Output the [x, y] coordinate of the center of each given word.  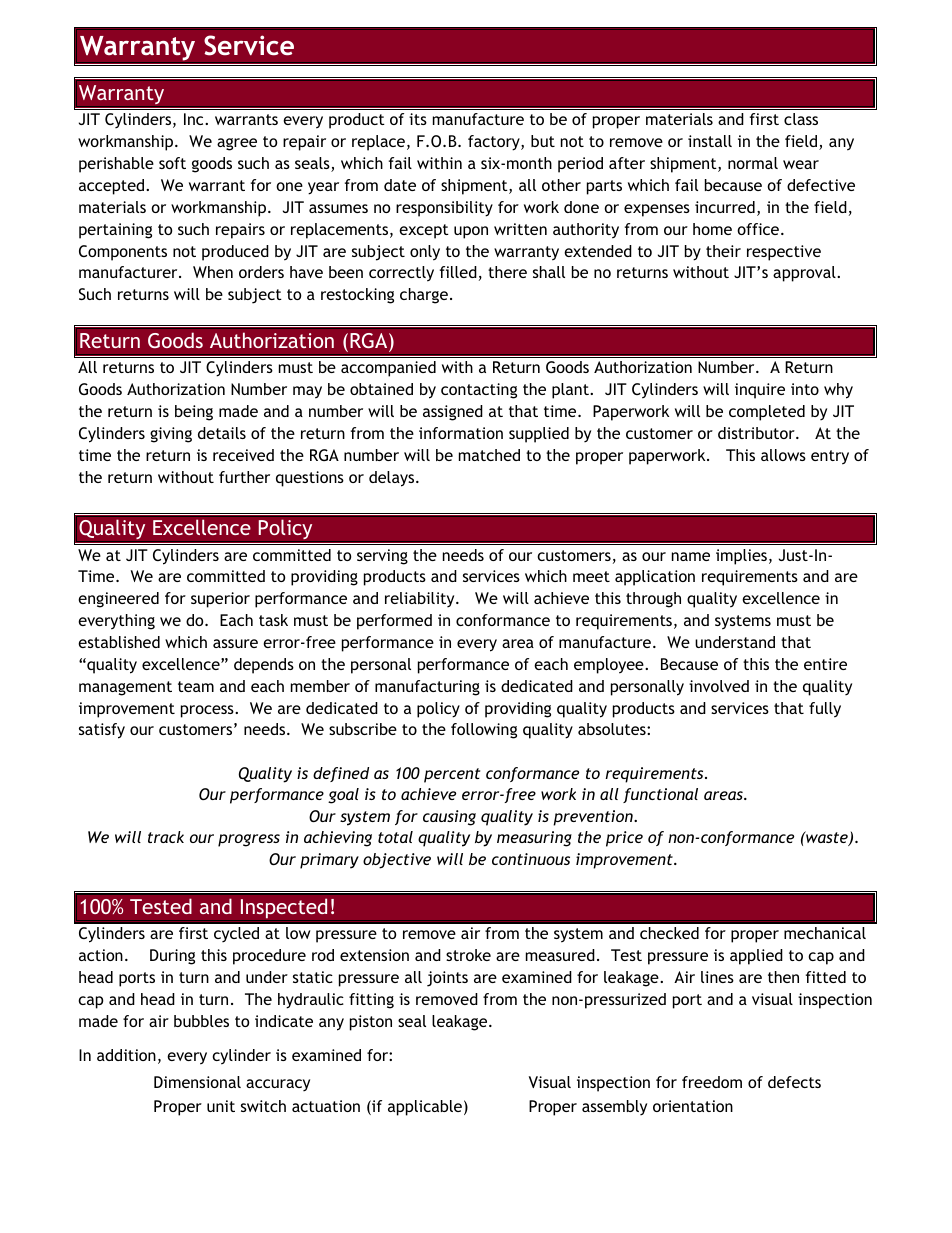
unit [221, 1106]
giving [171, 435]
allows [783, 455]
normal [753, 163]
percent [452, 775]
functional [660, 795]
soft [172, 163]
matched [489, 455]
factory [495, 143]
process [208, 711]
